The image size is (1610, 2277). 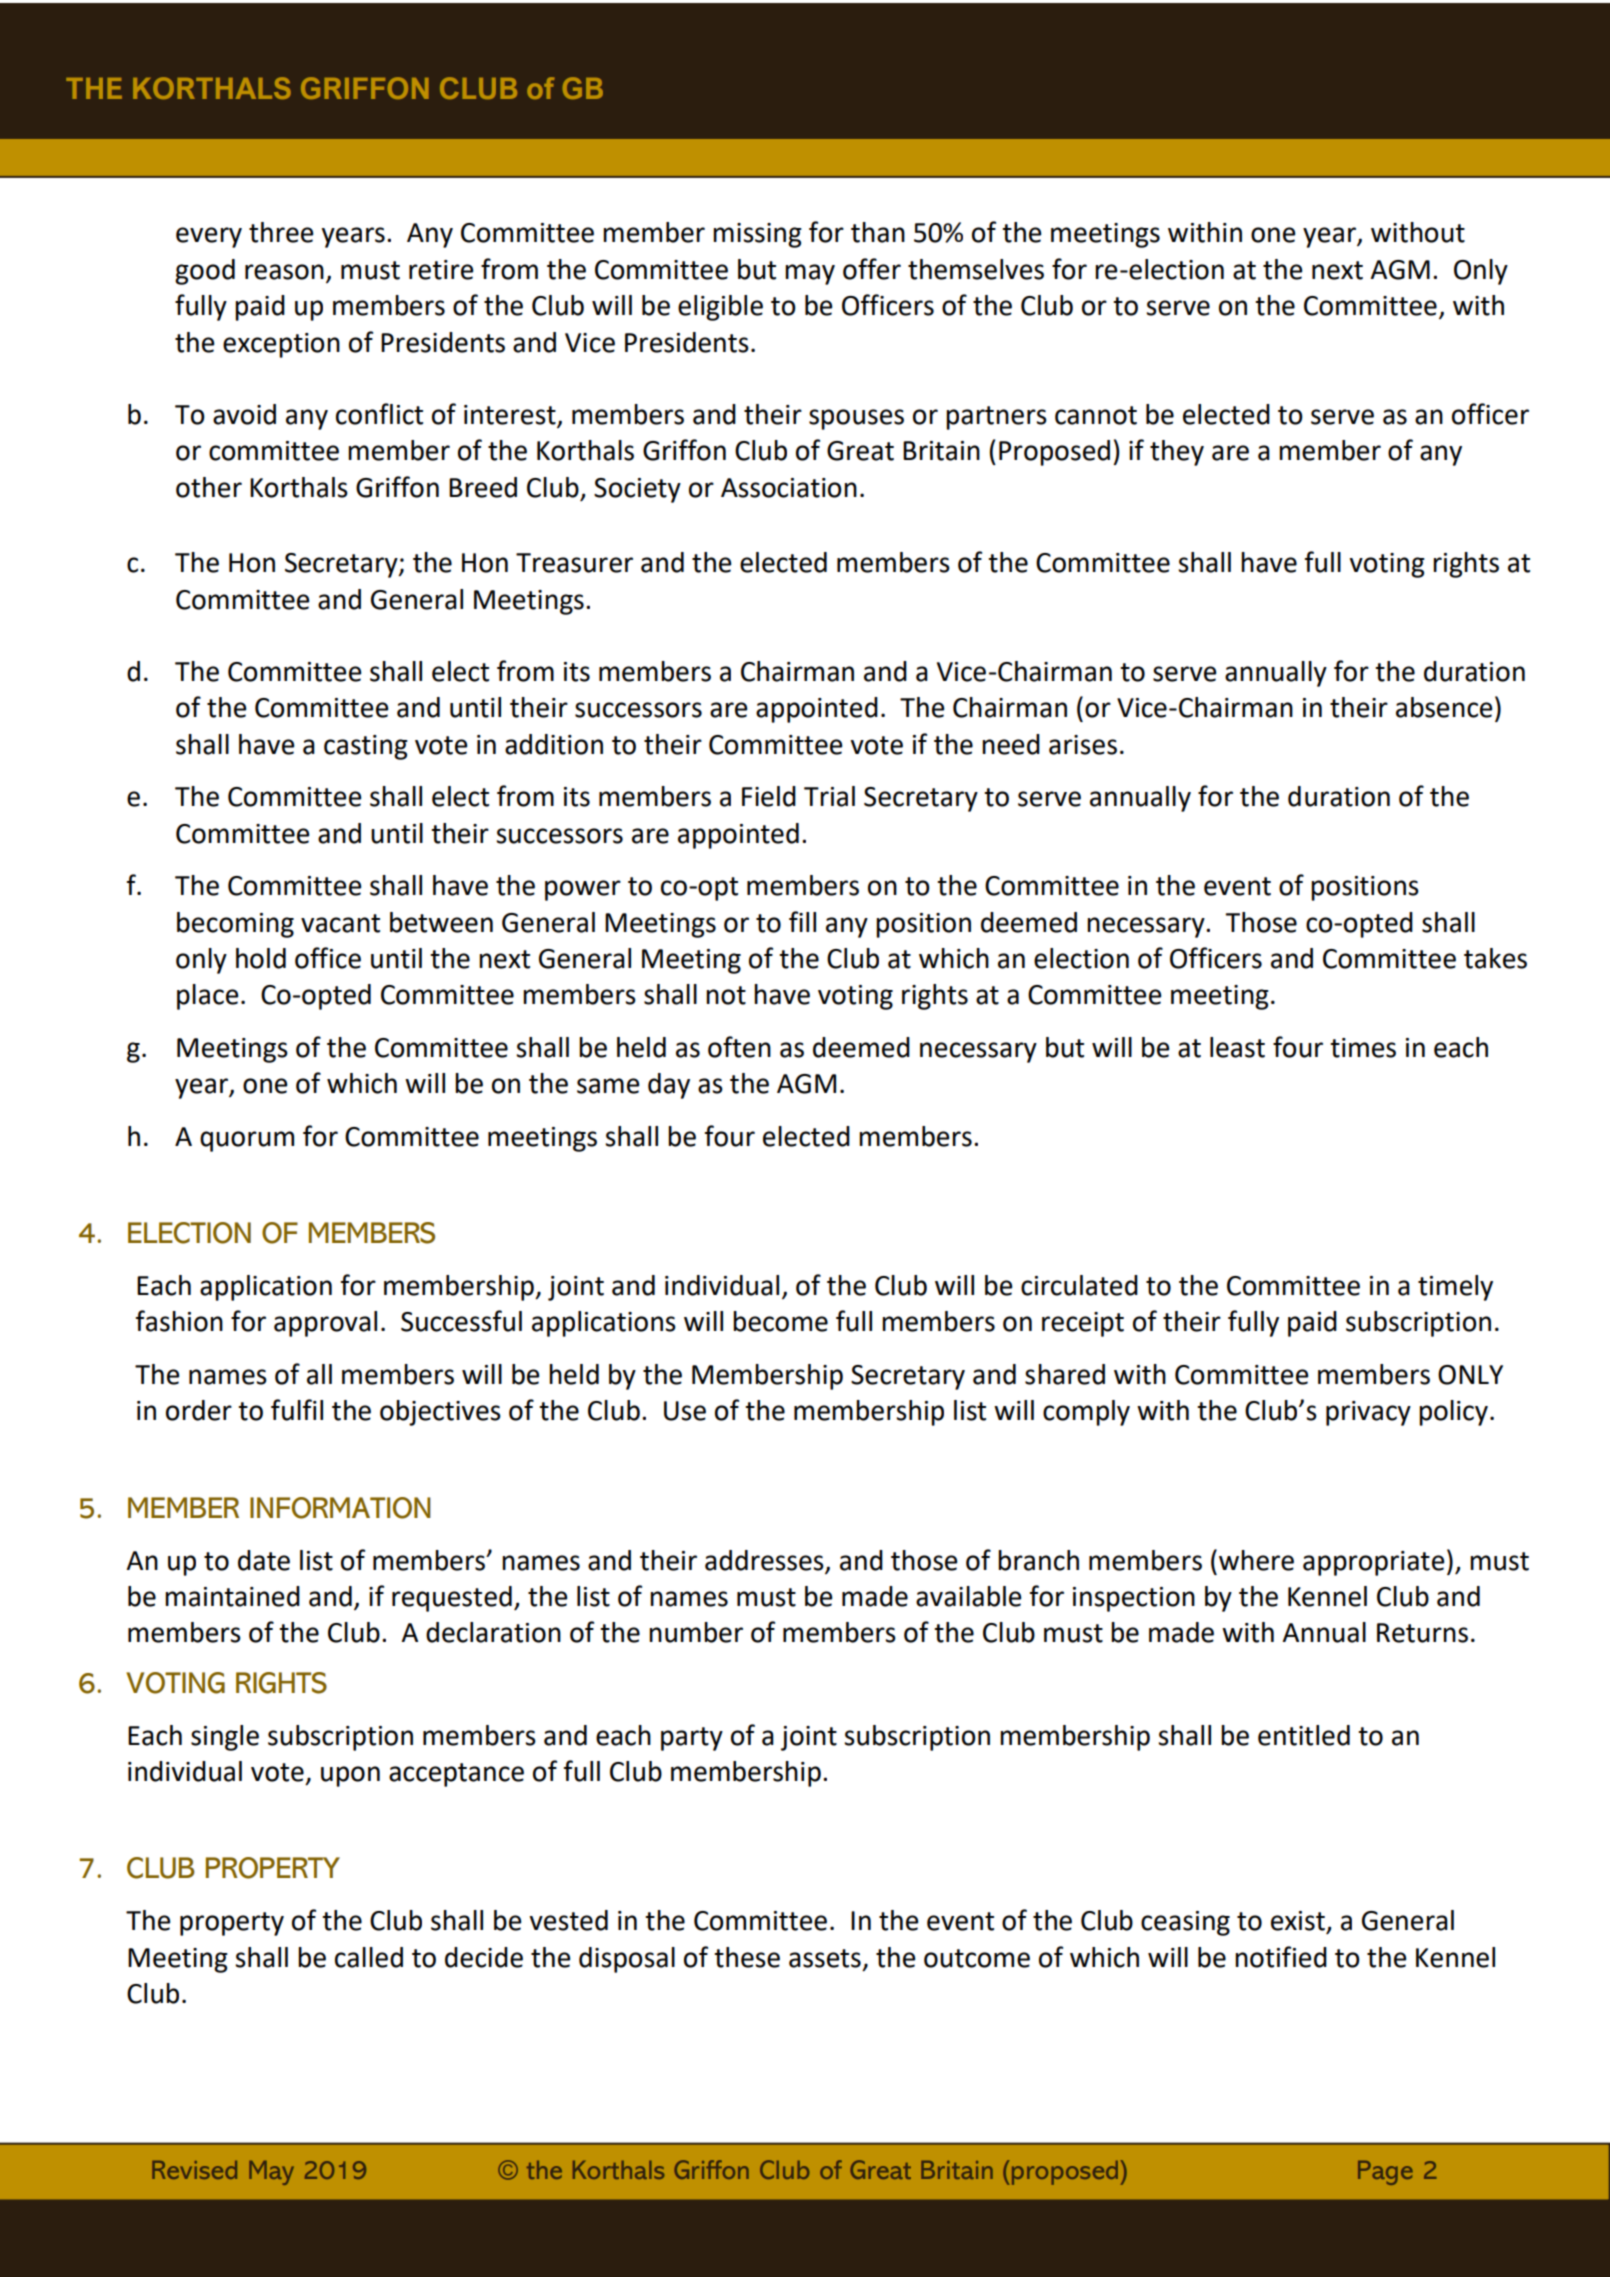 I want to click on they, so click(x=1177, y=453).
